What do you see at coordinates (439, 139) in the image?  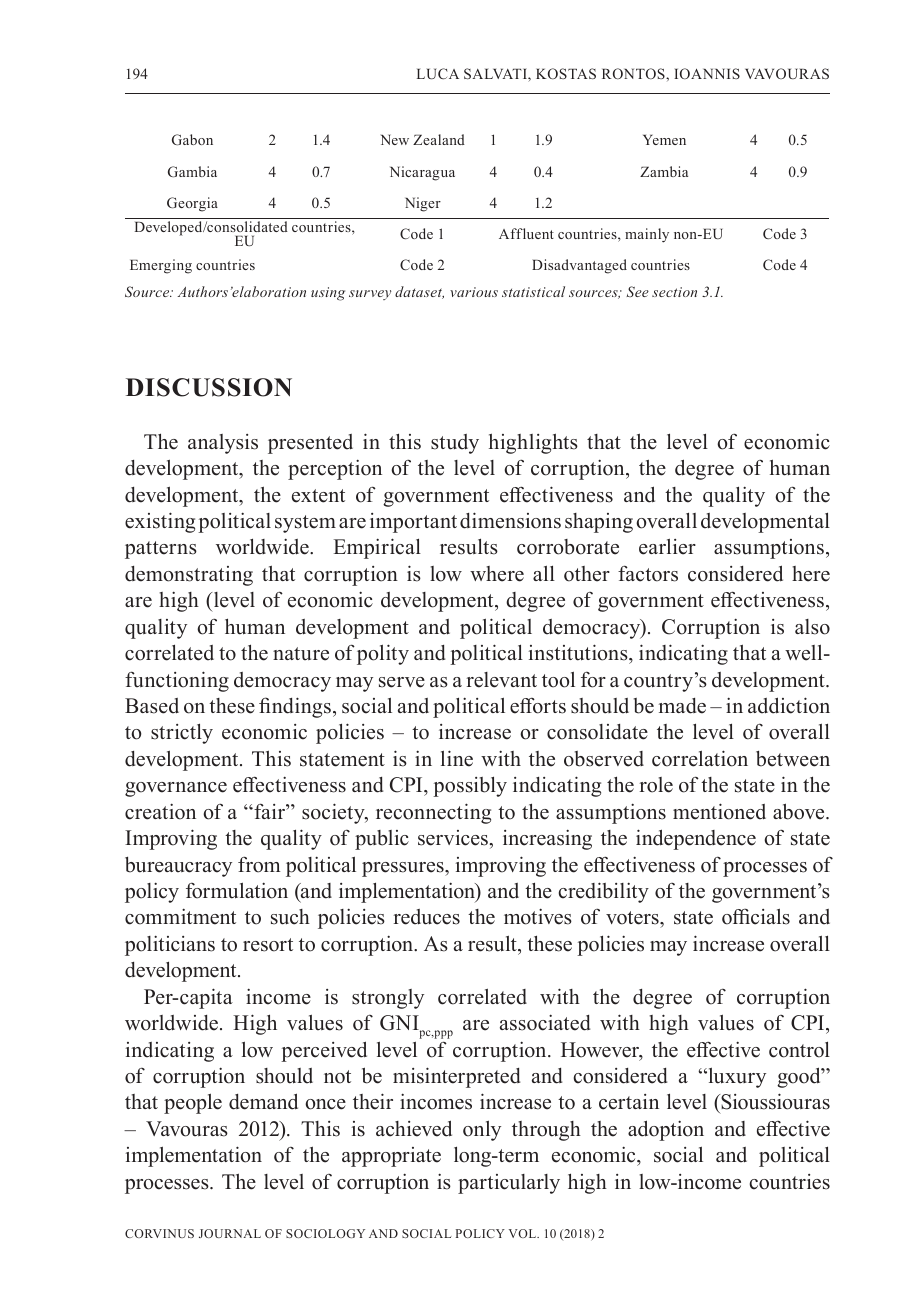 I see `Zealand` at bounding box center [439, 139].
